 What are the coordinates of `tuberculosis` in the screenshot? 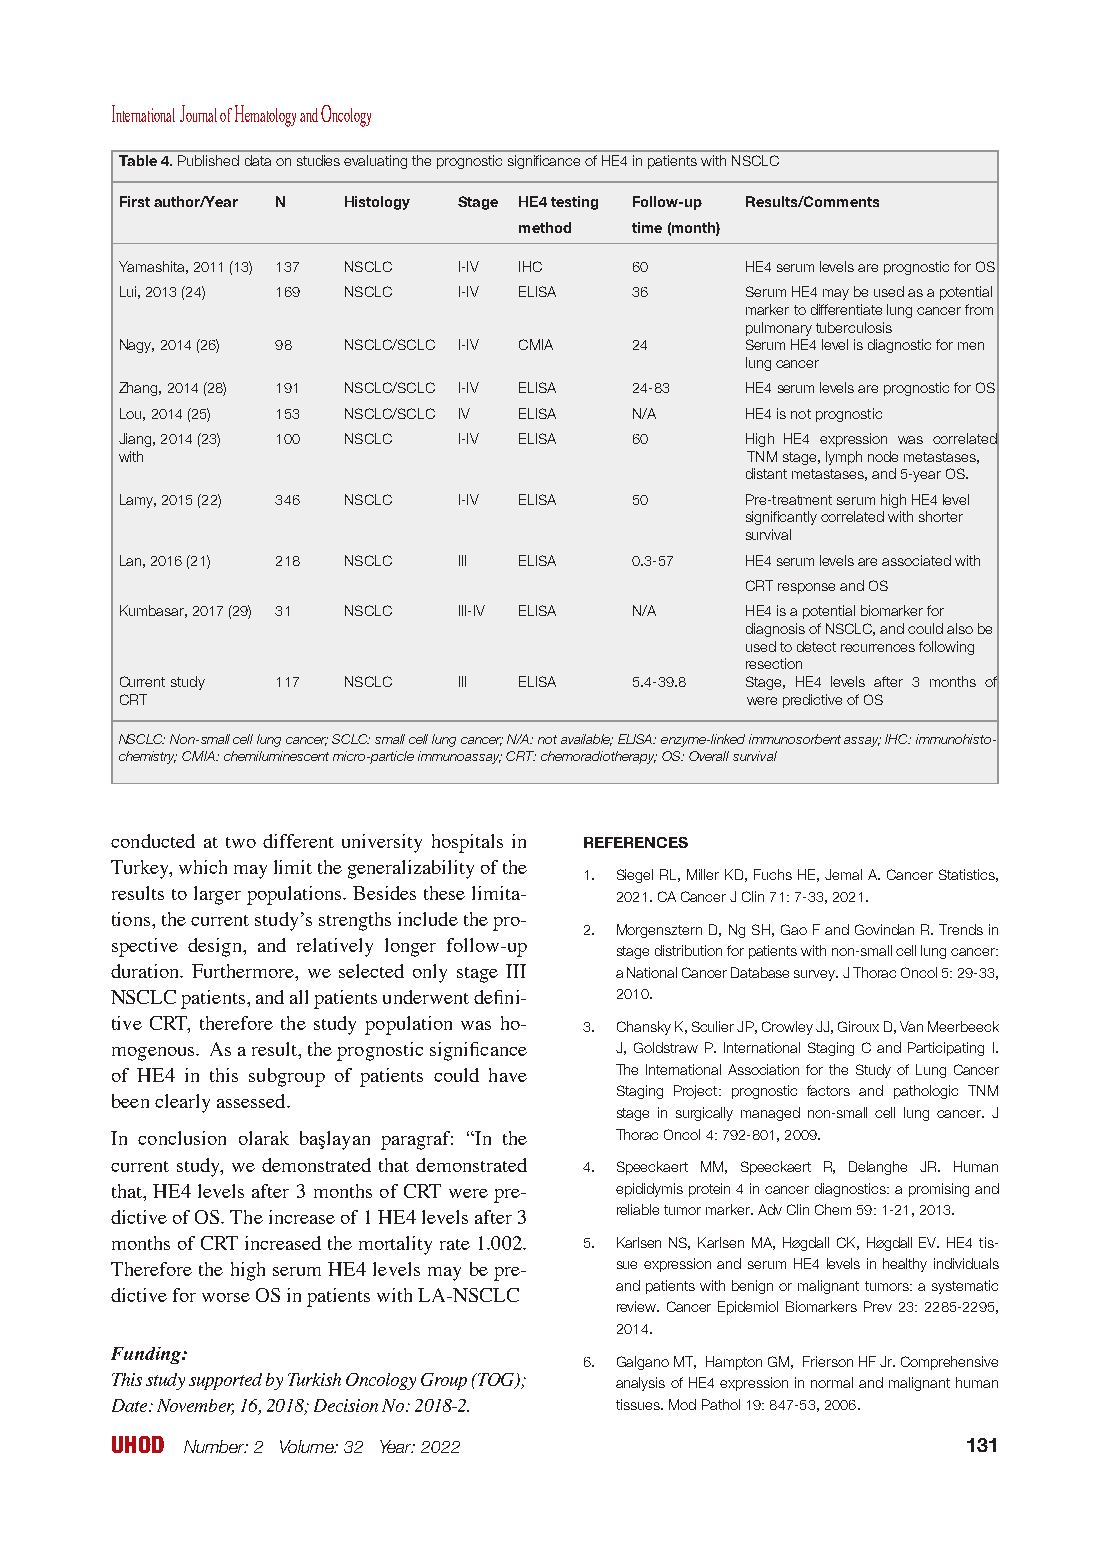 It's located at (854, 327).
